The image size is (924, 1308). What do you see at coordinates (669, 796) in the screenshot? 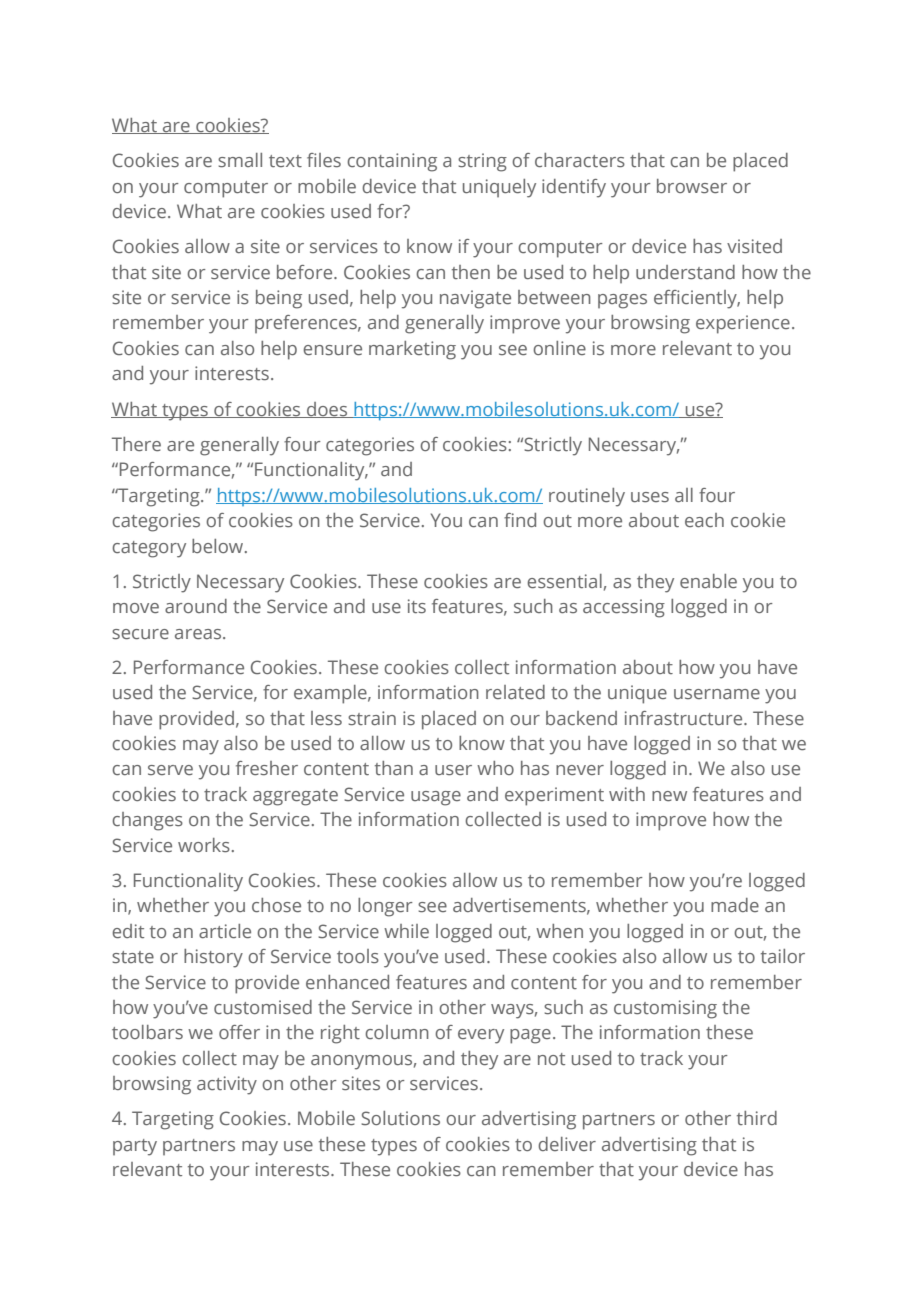
I see `new` at bounding box center [669, 796].
